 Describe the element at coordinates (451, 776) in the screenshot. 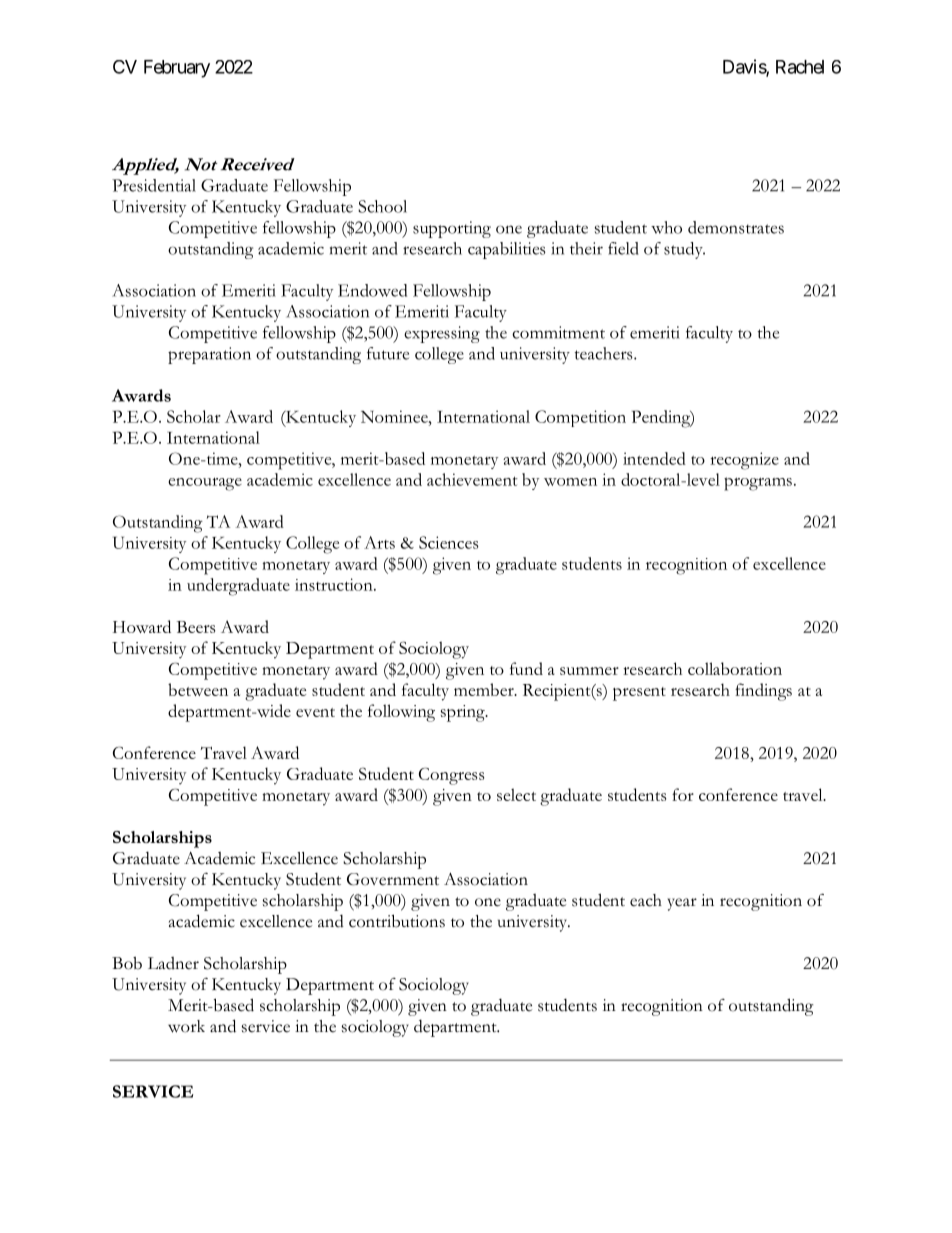

I see `Congress` at that location.
